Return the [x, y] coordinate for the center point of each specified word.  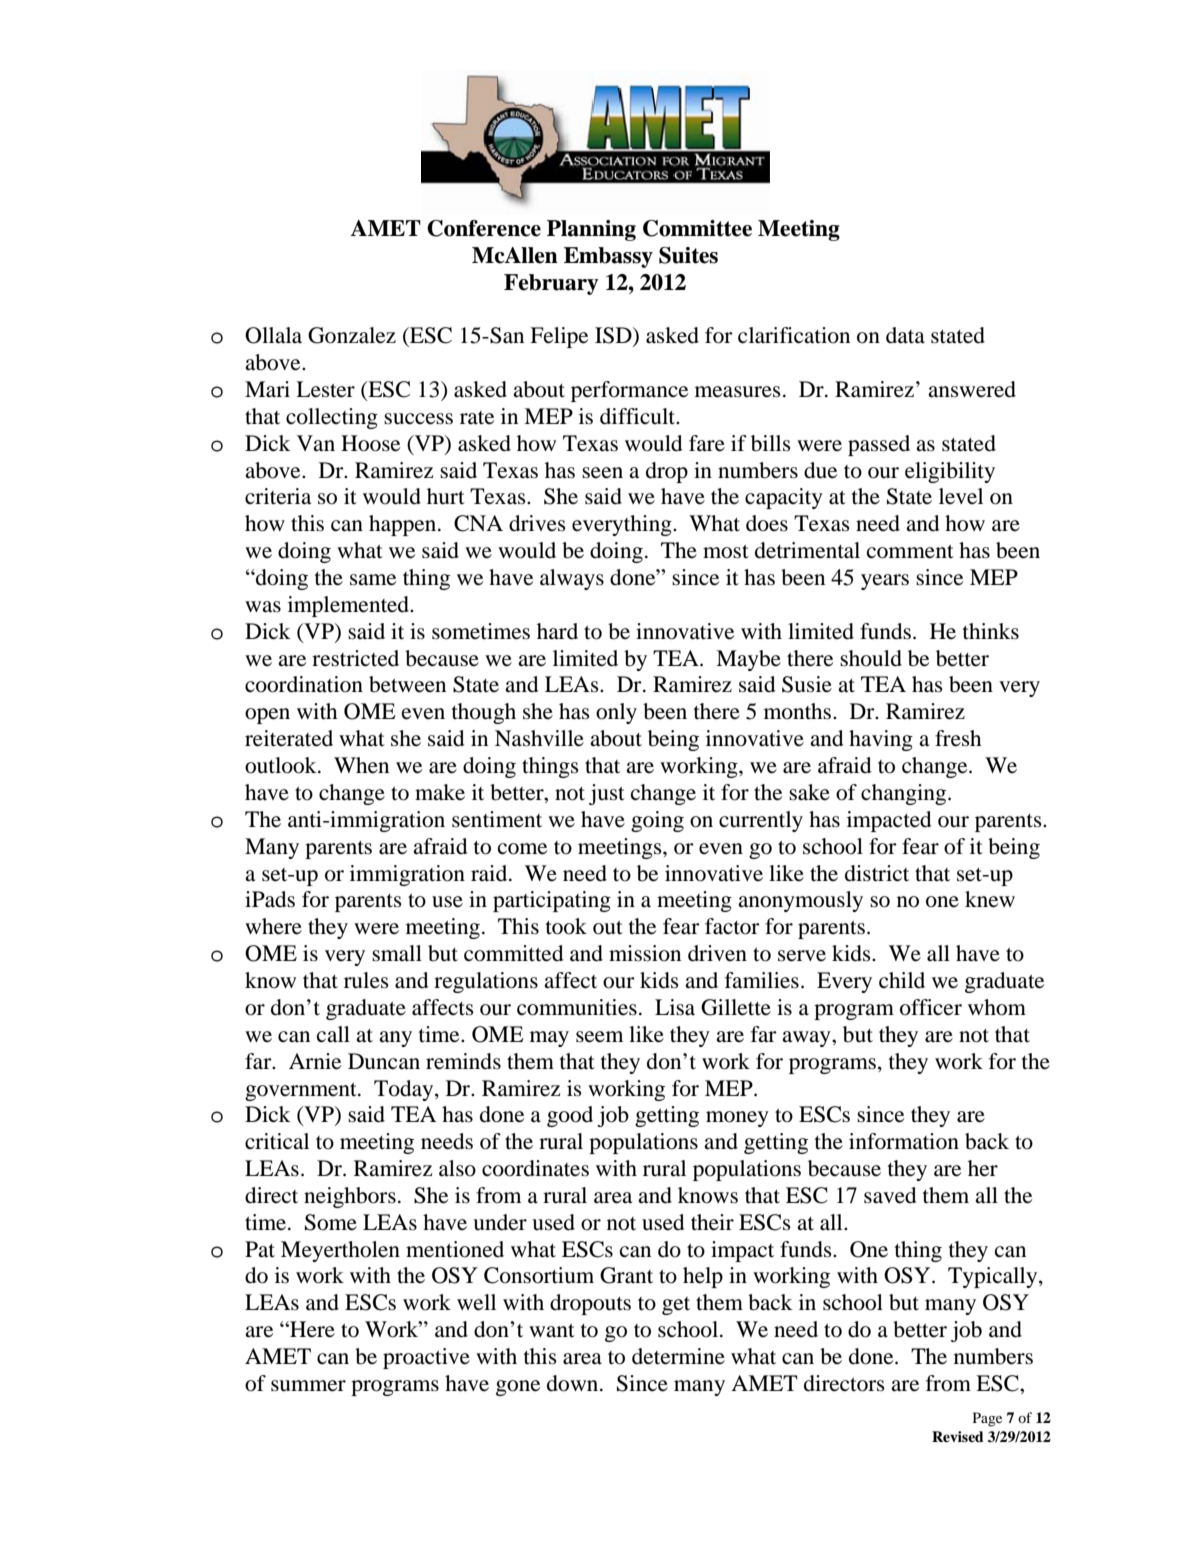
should [871, 658]
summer [308, 1386]
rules [366, 980]
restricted [355, 658]
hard [557, 631]
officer [931, 1007]
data [905, 335]
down [574, 1383]
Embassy [608, 257]
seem [599, 1037]
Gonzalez [352, 335]
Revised [958, 1436]
